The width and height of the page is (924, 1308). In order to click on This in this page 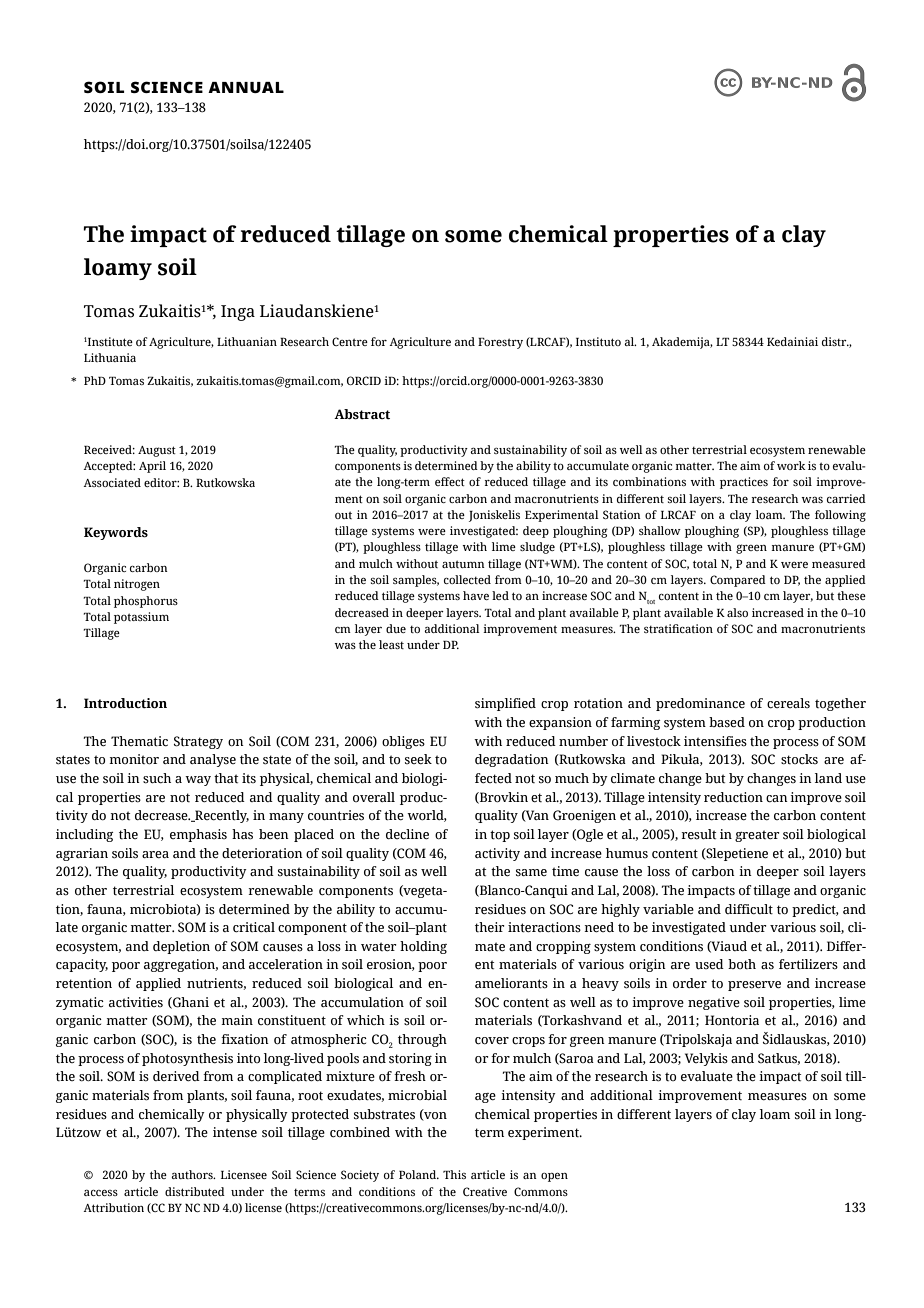, I will do `click(454, 1174)`.
